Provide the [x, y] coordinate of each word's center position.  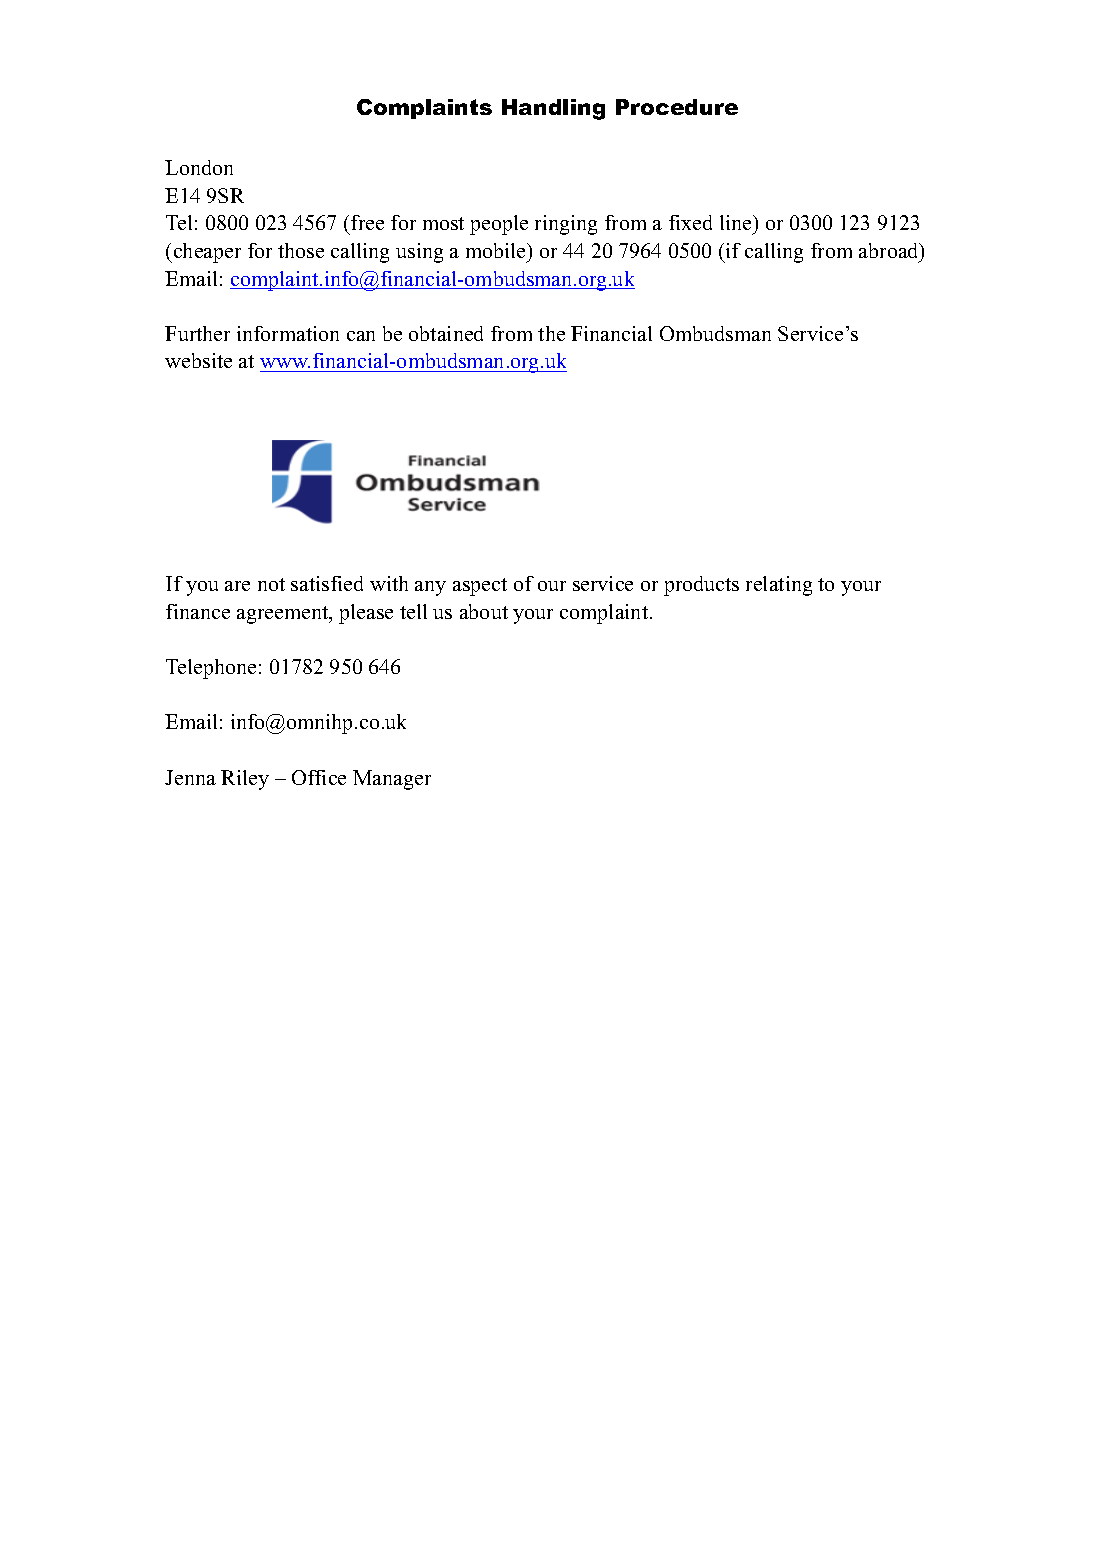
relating [779, 586]
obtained [446, 333]
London [199, 167]
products [701, 586]
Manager [392, 780]
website [198, 360]
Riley [245, 780]
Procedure [677, 107]
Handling [553, 109]
